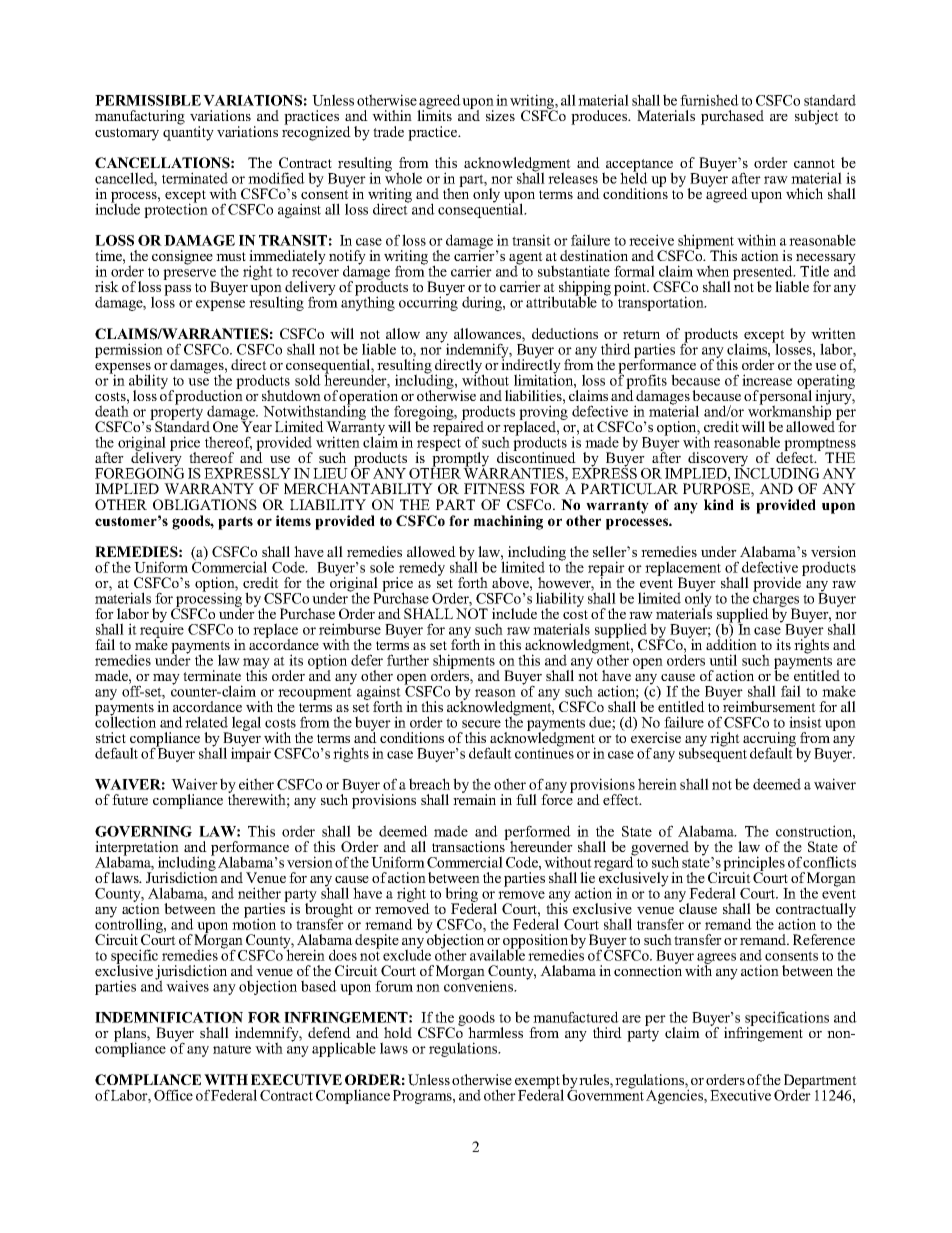  I want to click on sizes, so click(500, 115).
